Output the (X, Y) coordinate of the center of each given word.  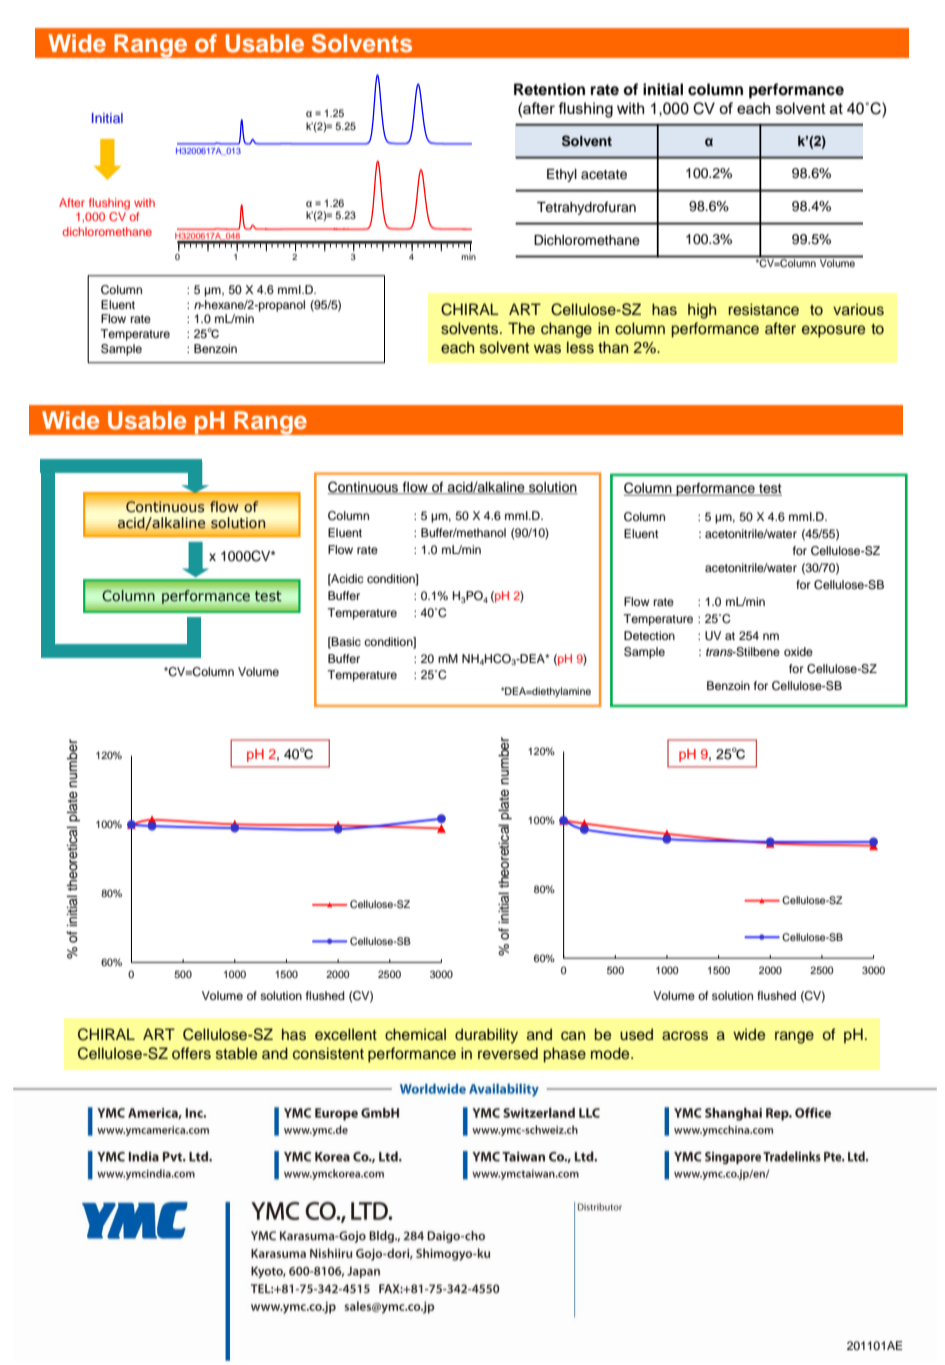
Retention (549, 89)
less (580, 347)
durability (486, 1036)
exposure (833, 331)
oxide (798, 651)
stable (236, 1053)
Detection (649, 635)
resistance (763, 309)
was (547, 349)
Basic (345, 642)
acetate (604, 174)
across (685, 1036)
